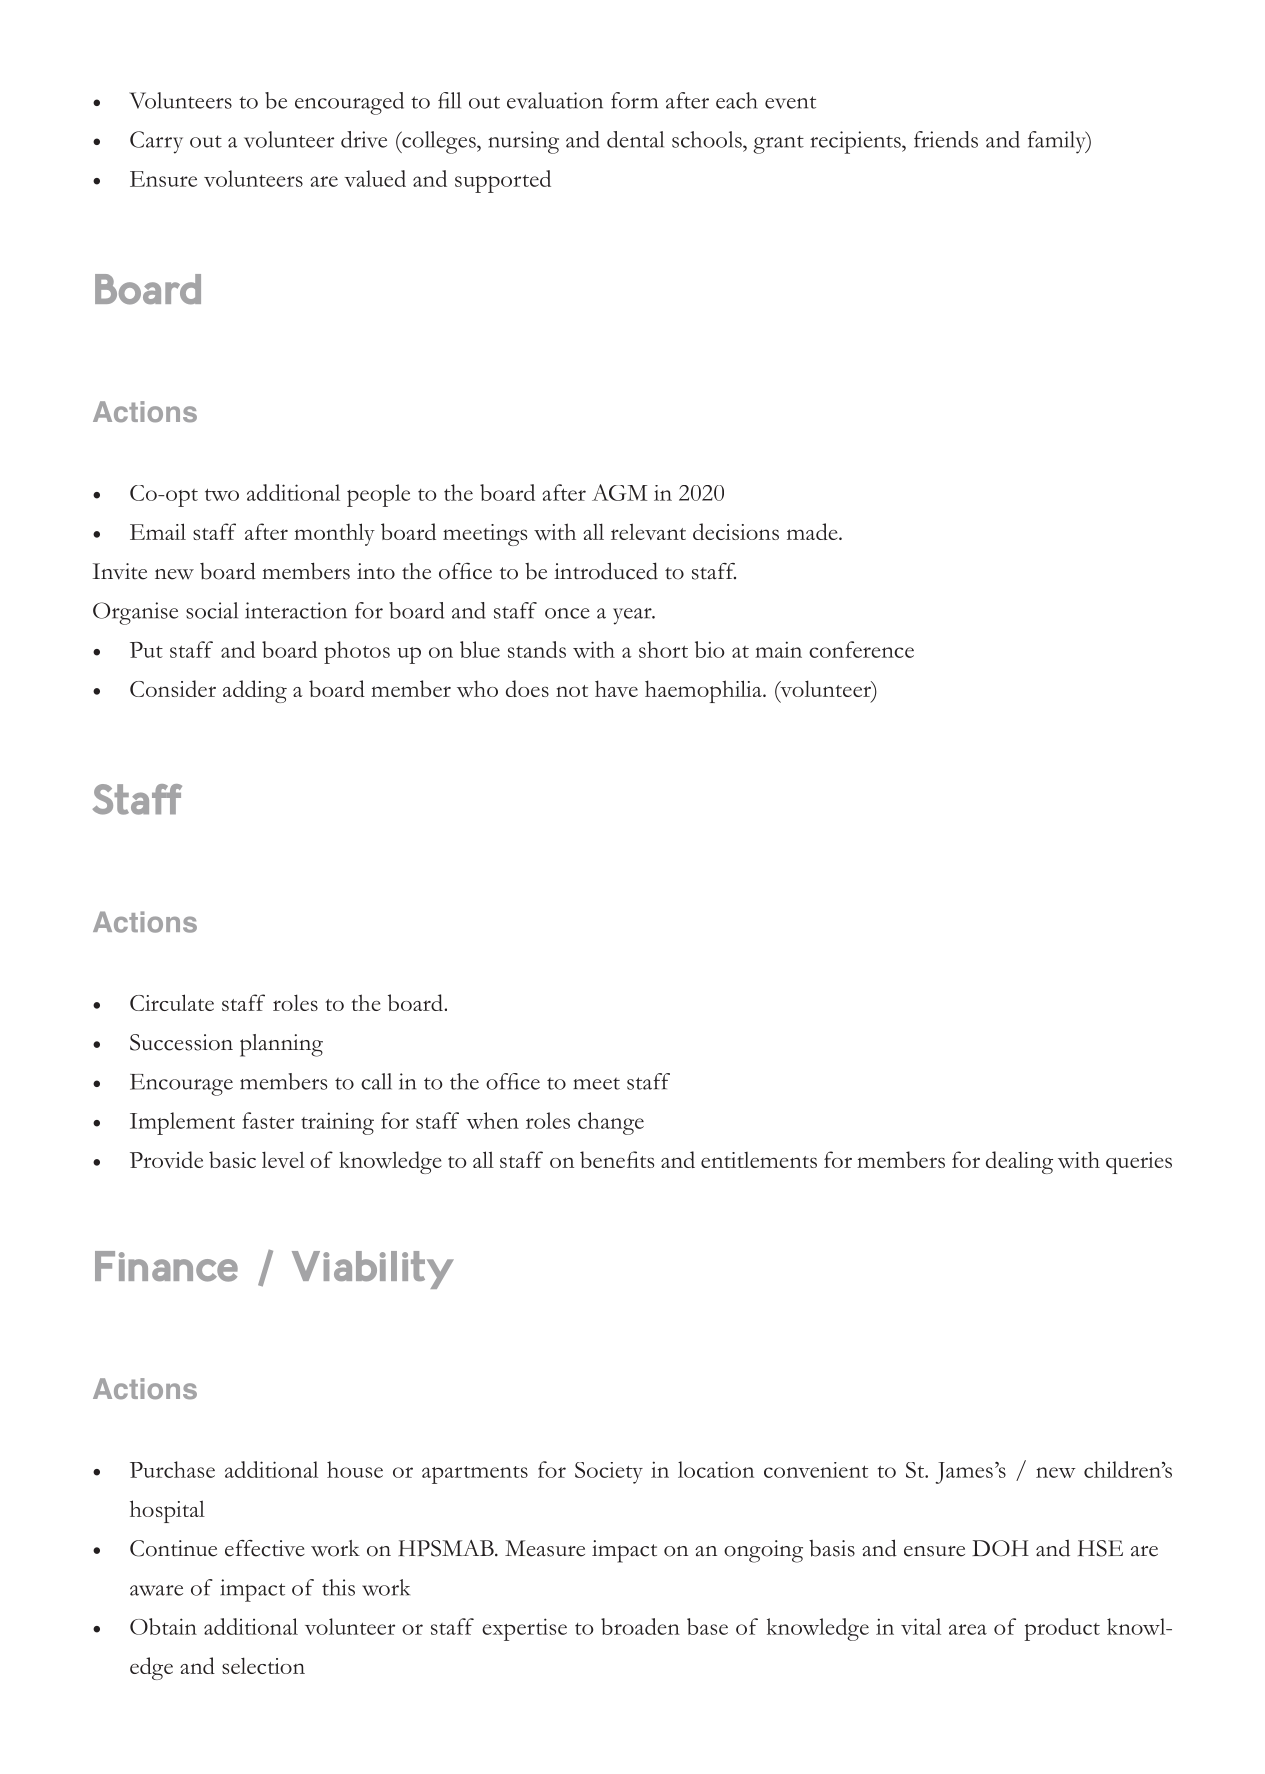 This page has width=1265, height=1774. Describe the element at coordinates (946, 139) in the page. I see `friends` at that location.
